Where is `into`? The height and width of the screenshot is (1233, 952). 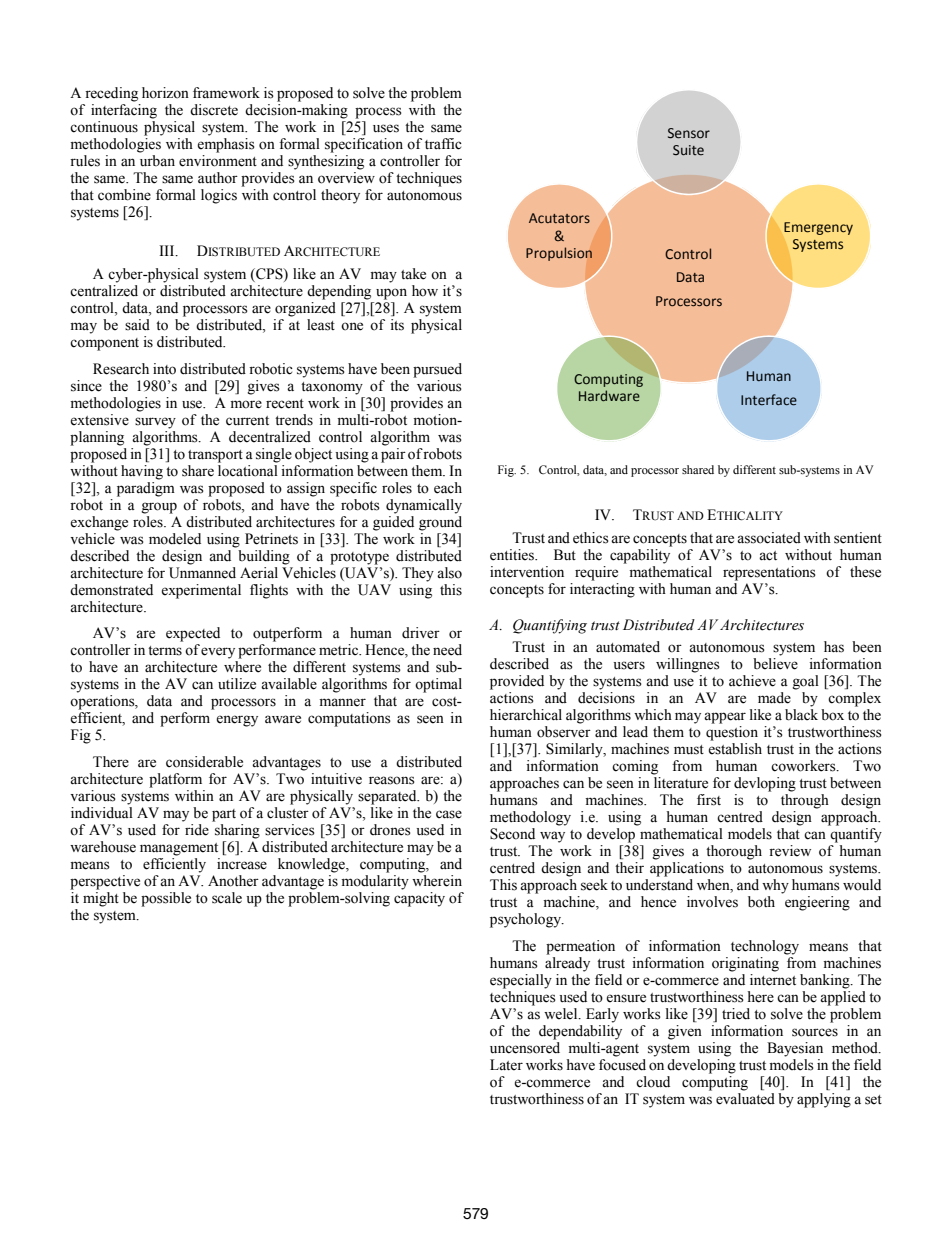
into is located at coordinates (164, 369).
